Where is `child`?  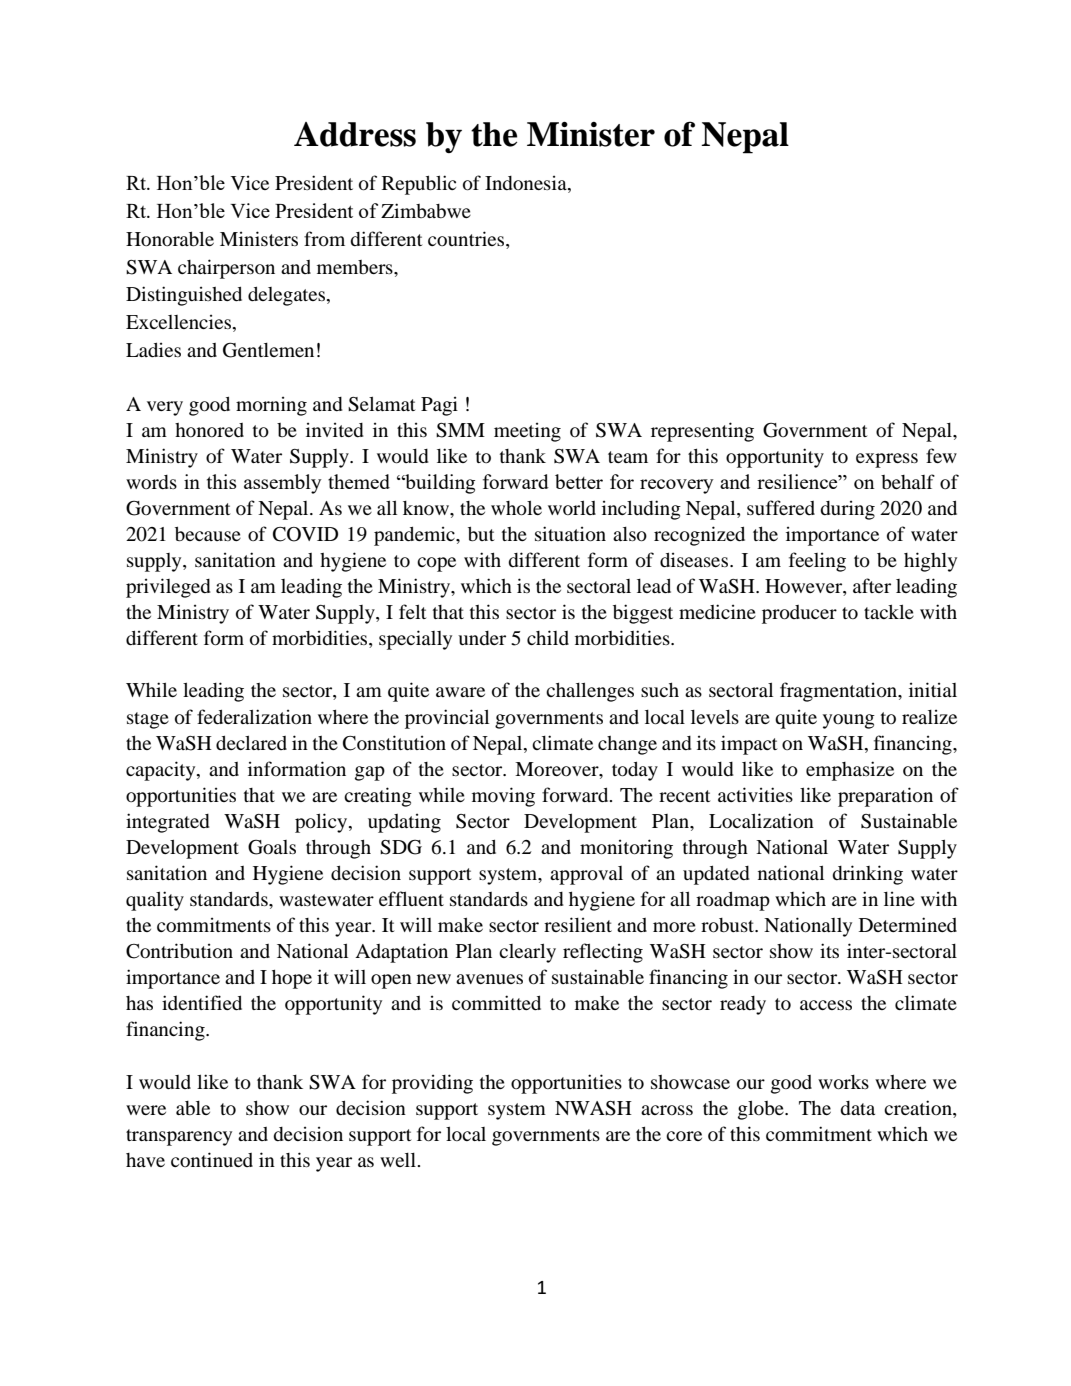
child is located at coordinates (548, 637).
